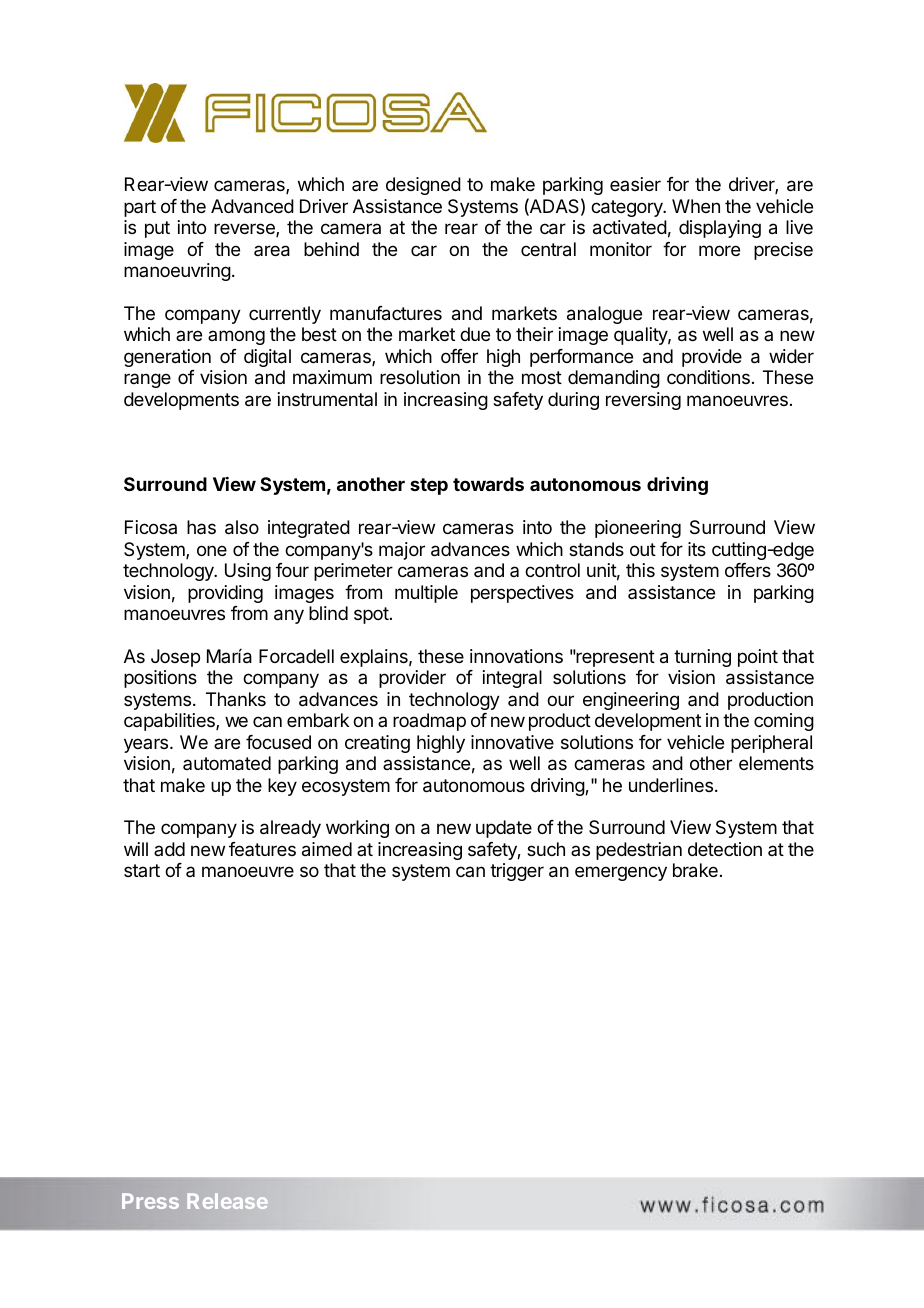 The image size is (924, 1308). What do you see at coordinates (423, 186) in the page?
I see `designed` at bounding box center [423, 186].
